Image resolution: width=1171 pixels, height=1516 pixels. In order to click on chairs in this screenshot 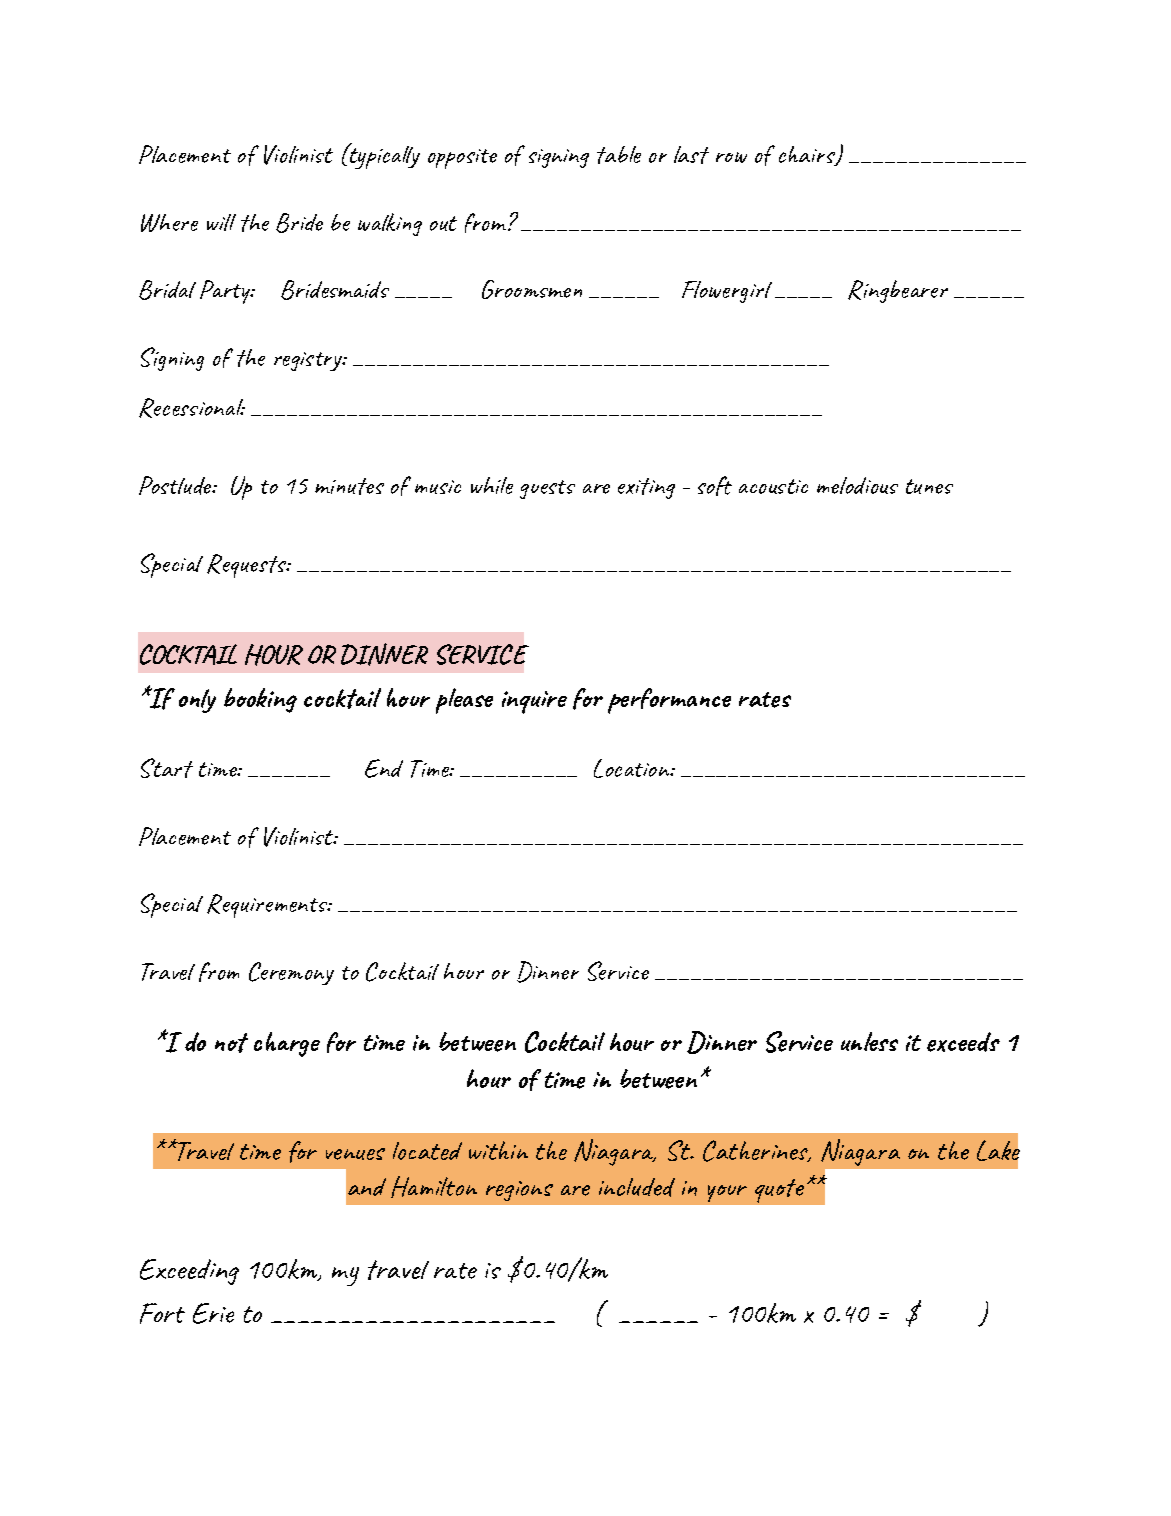, I will do `click(808, 156)`.
